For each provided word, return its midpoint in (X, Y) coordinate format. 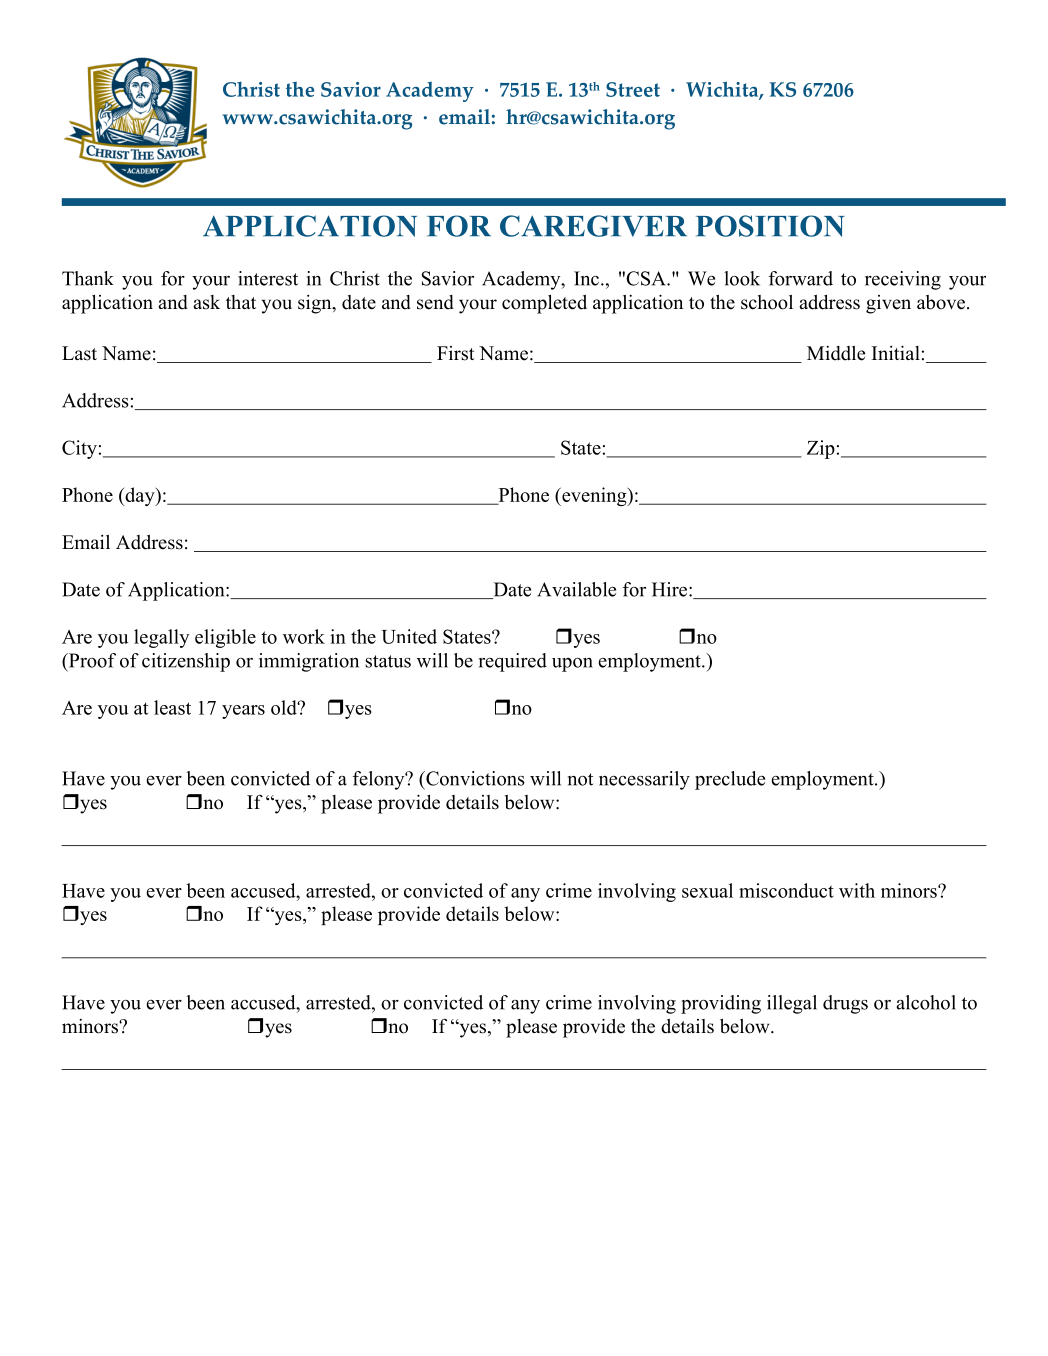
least (172, 707)
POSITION (770, 226)
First (456, 353)
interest (268, 278)
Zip (821, 449)
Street (633, 89)
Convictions (474, 778)
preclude (730, 780)
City (79, 449)
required (513, 662)
